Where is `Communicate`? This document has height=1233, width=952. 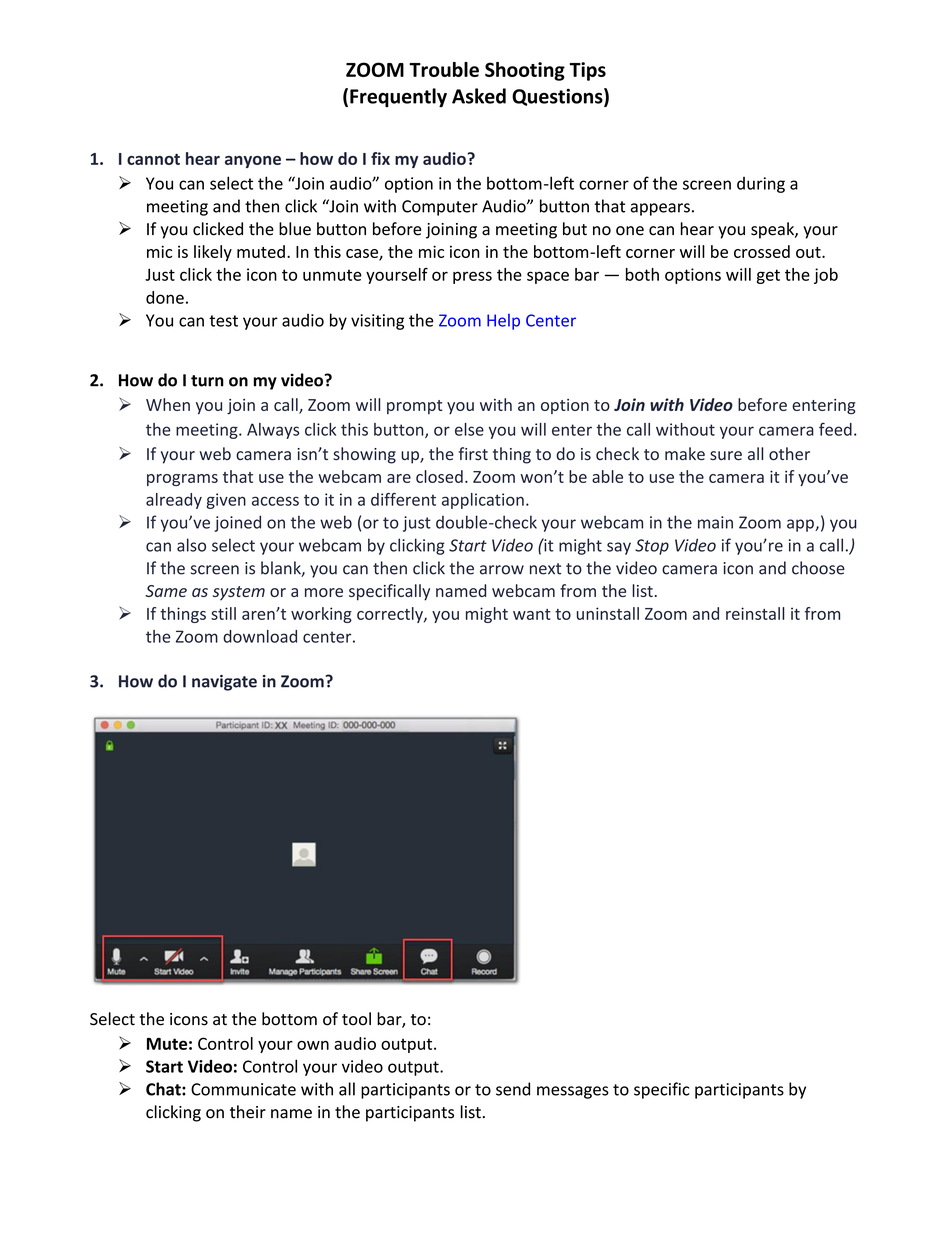 Communicate is located at coordinates (243, 1089).
